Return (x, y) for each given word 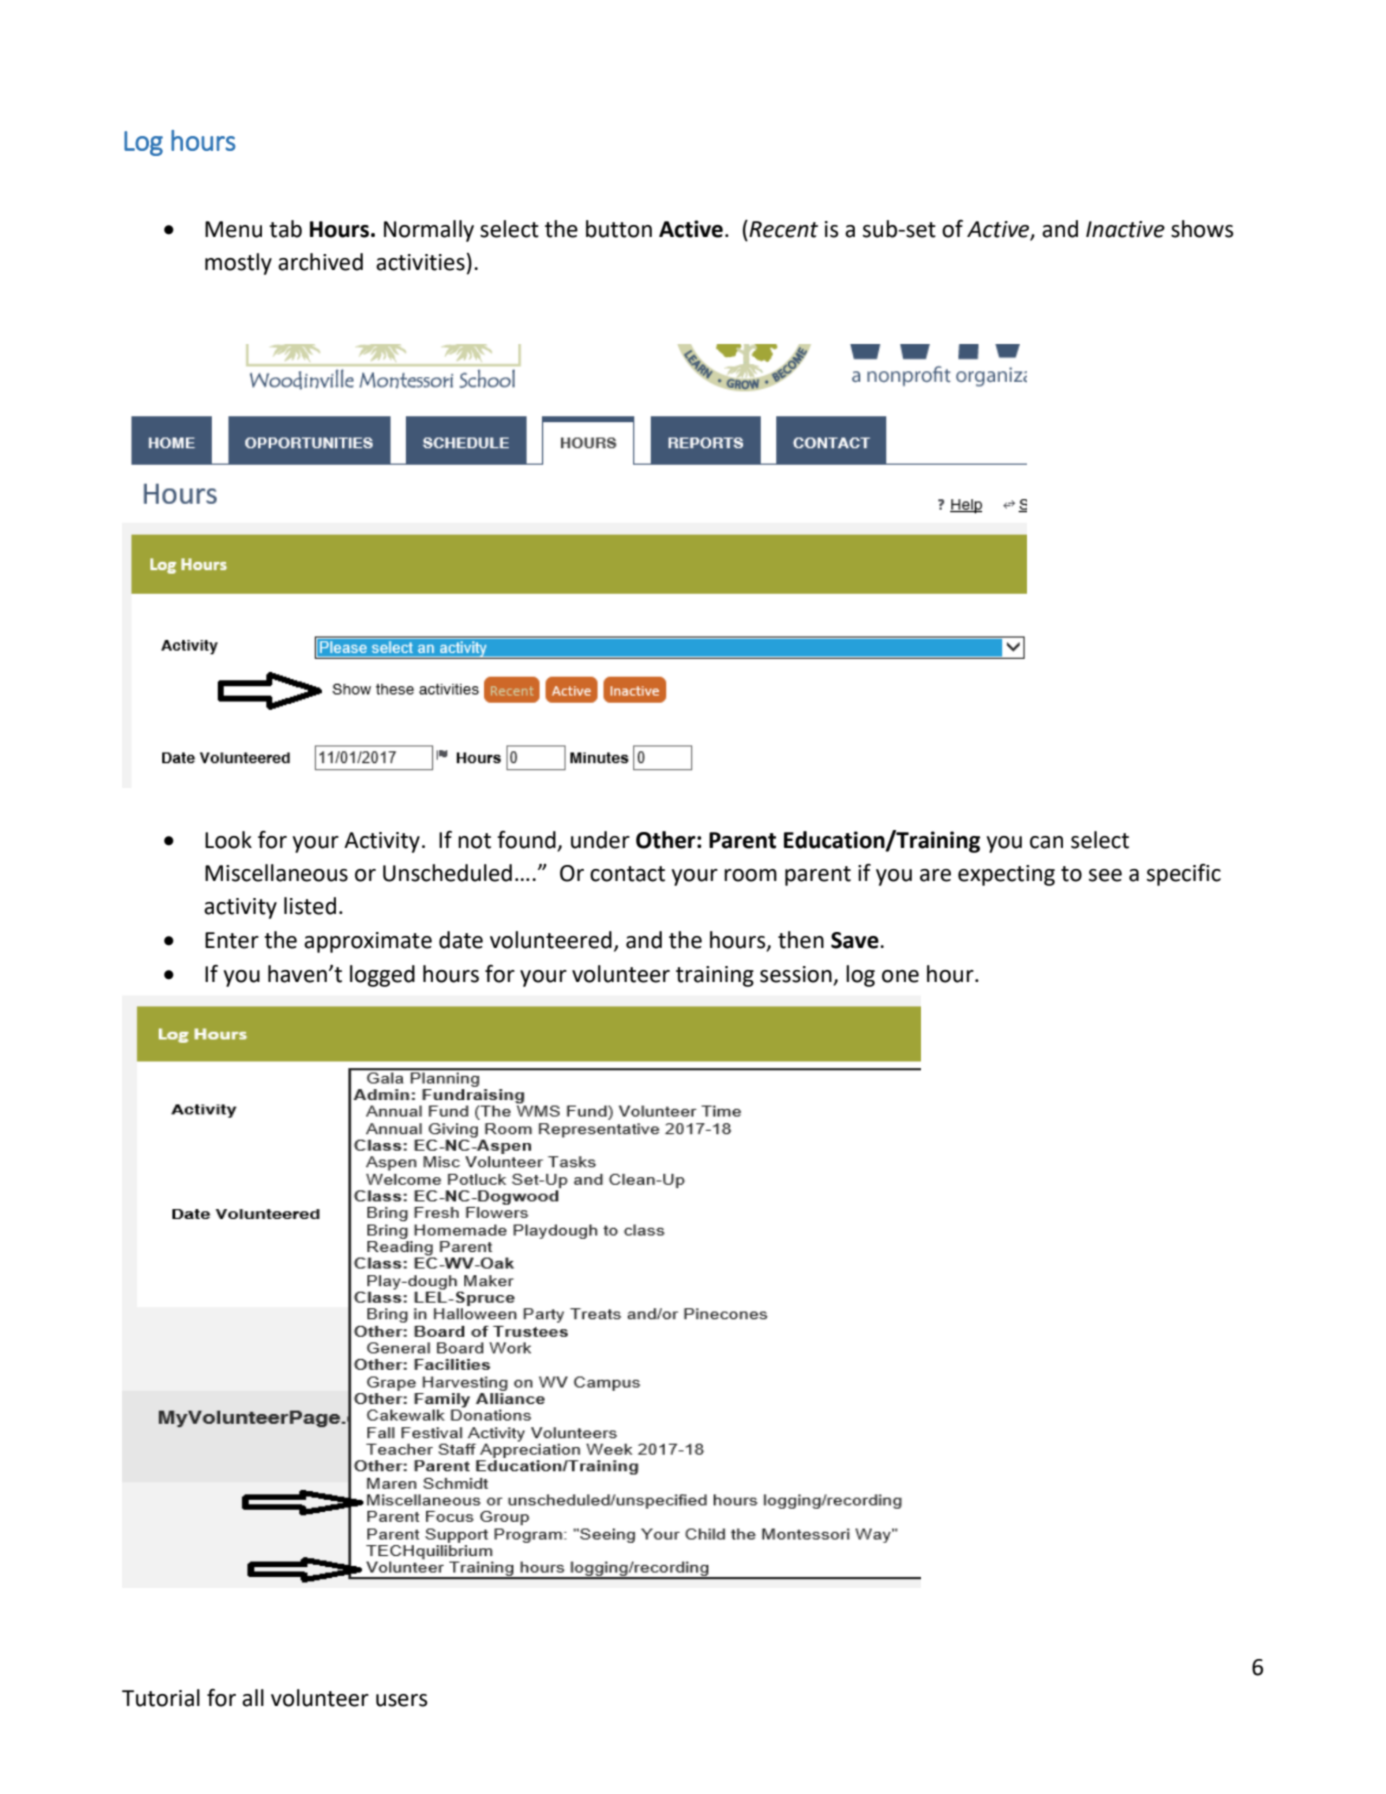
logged (382, 976)
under (600, 840)
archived (320, 262)
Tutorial (161, 1698)
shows (1202, 229)
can (1046, 842)
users (402, 1700)
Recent (782, 229)
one (900, 976)
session (797, 975)
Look (228, 840)
